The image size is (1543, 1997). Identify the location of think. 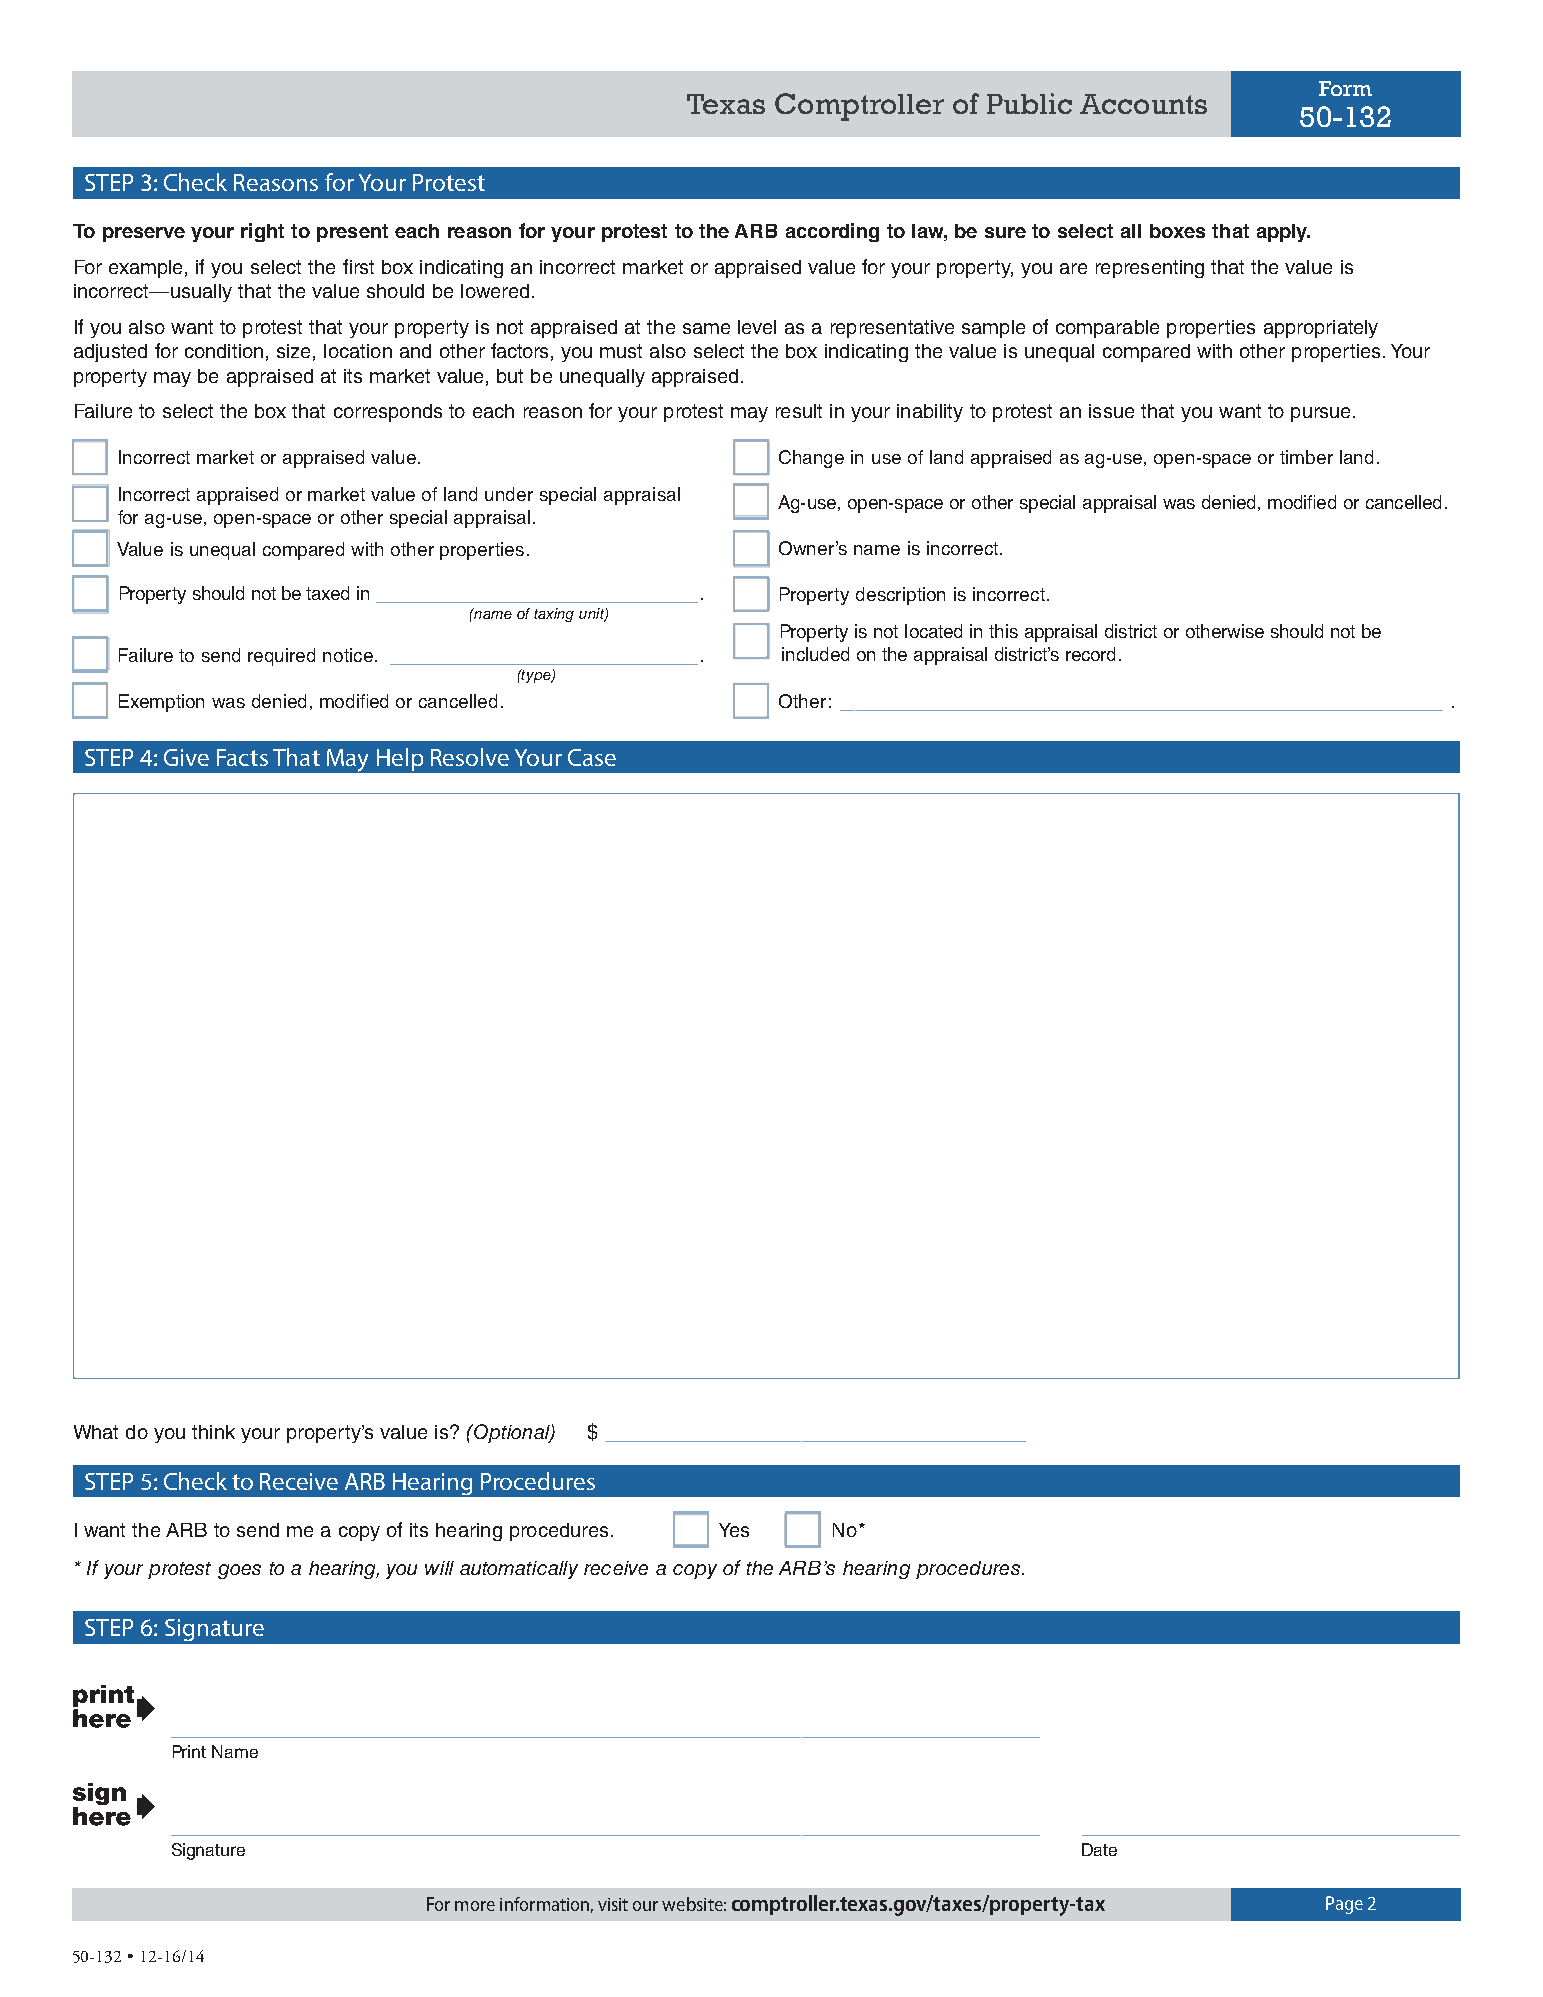
(213, 1432).
